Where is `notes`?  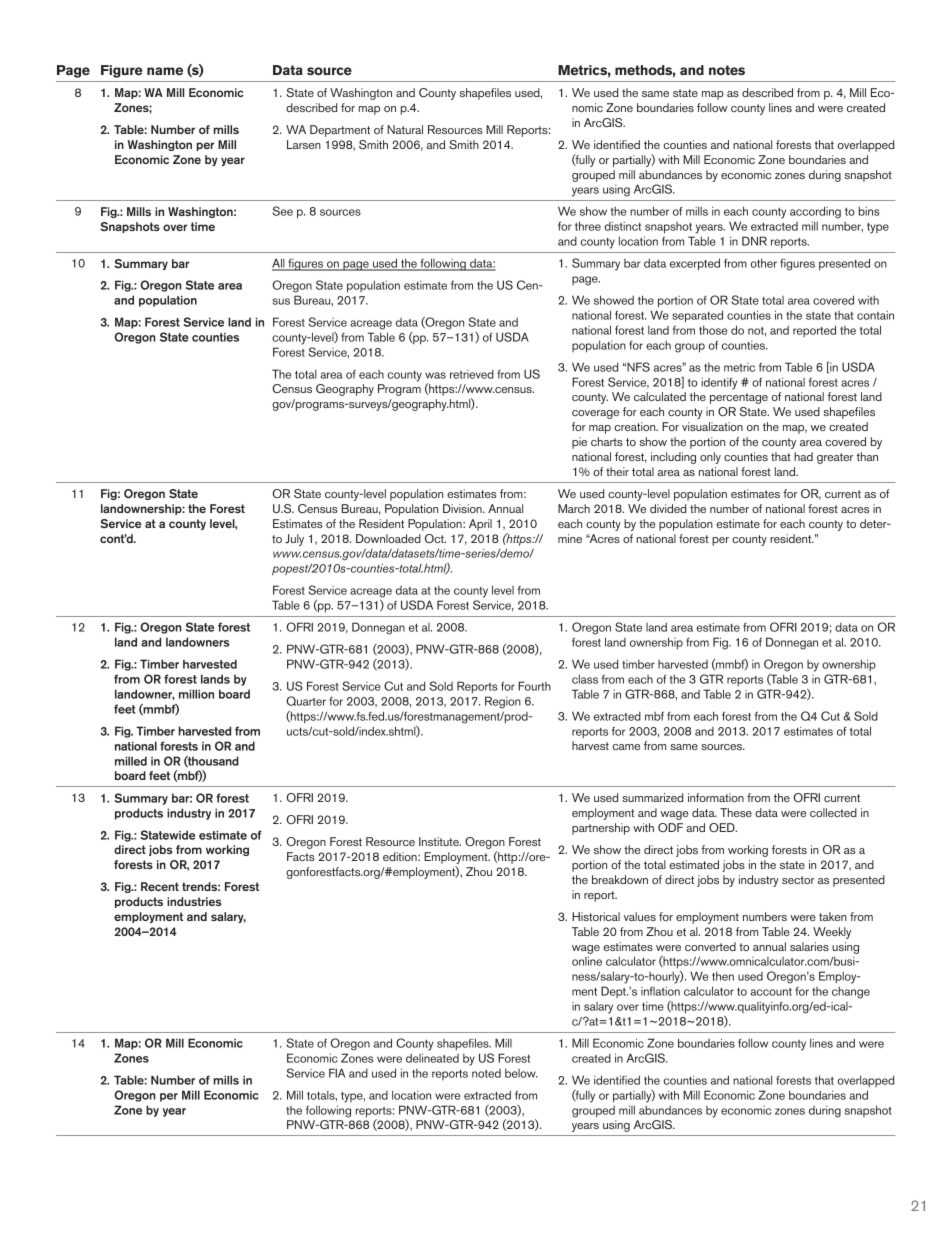
notes is located at coordinates (727, 70).
